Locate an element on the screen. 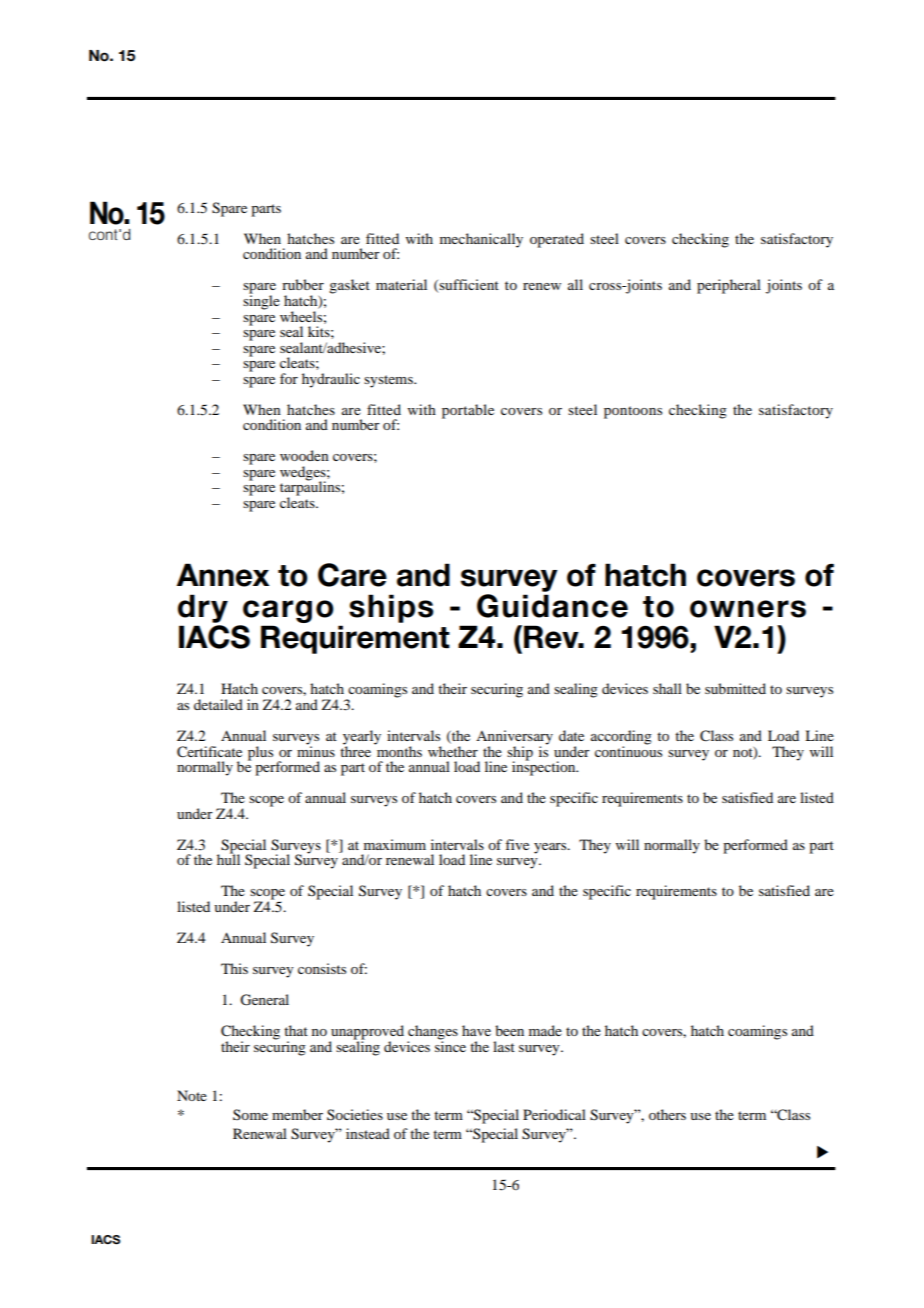 The height and width of the screenshot is (1308, 924). hull is located at coordinates (228, 858).
